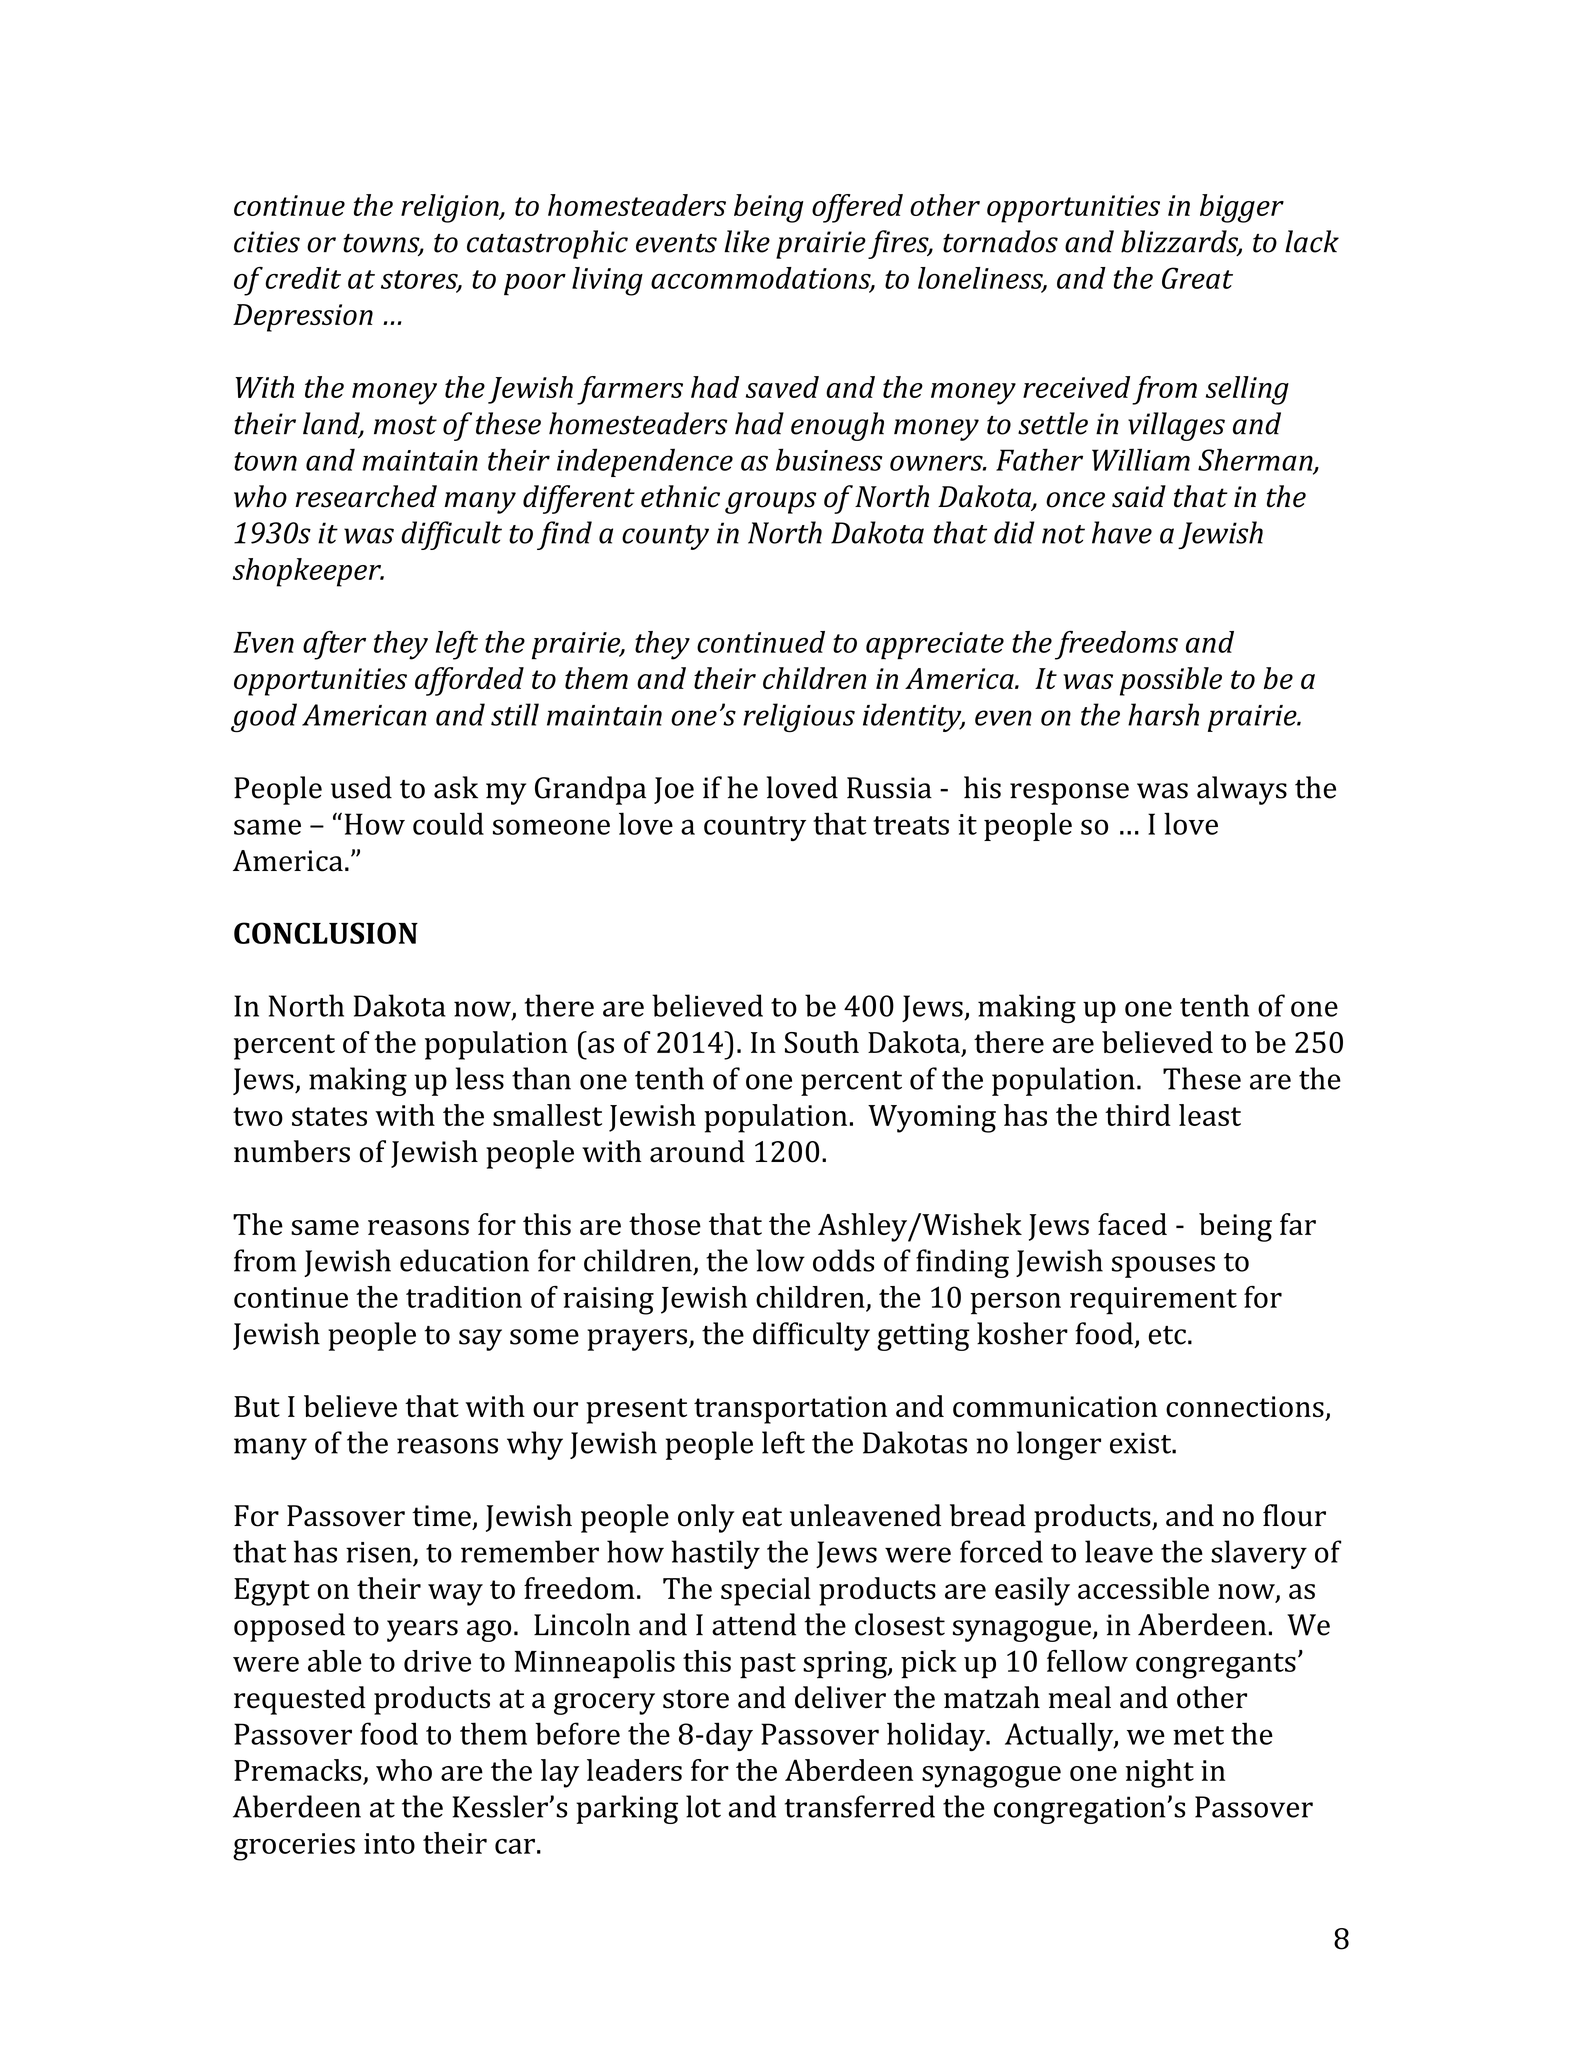 This document has width=1583, height=2049. What do you see at coordinates (822, 1042) in the document?
I see `South` at bounding box center [822, 1042].
